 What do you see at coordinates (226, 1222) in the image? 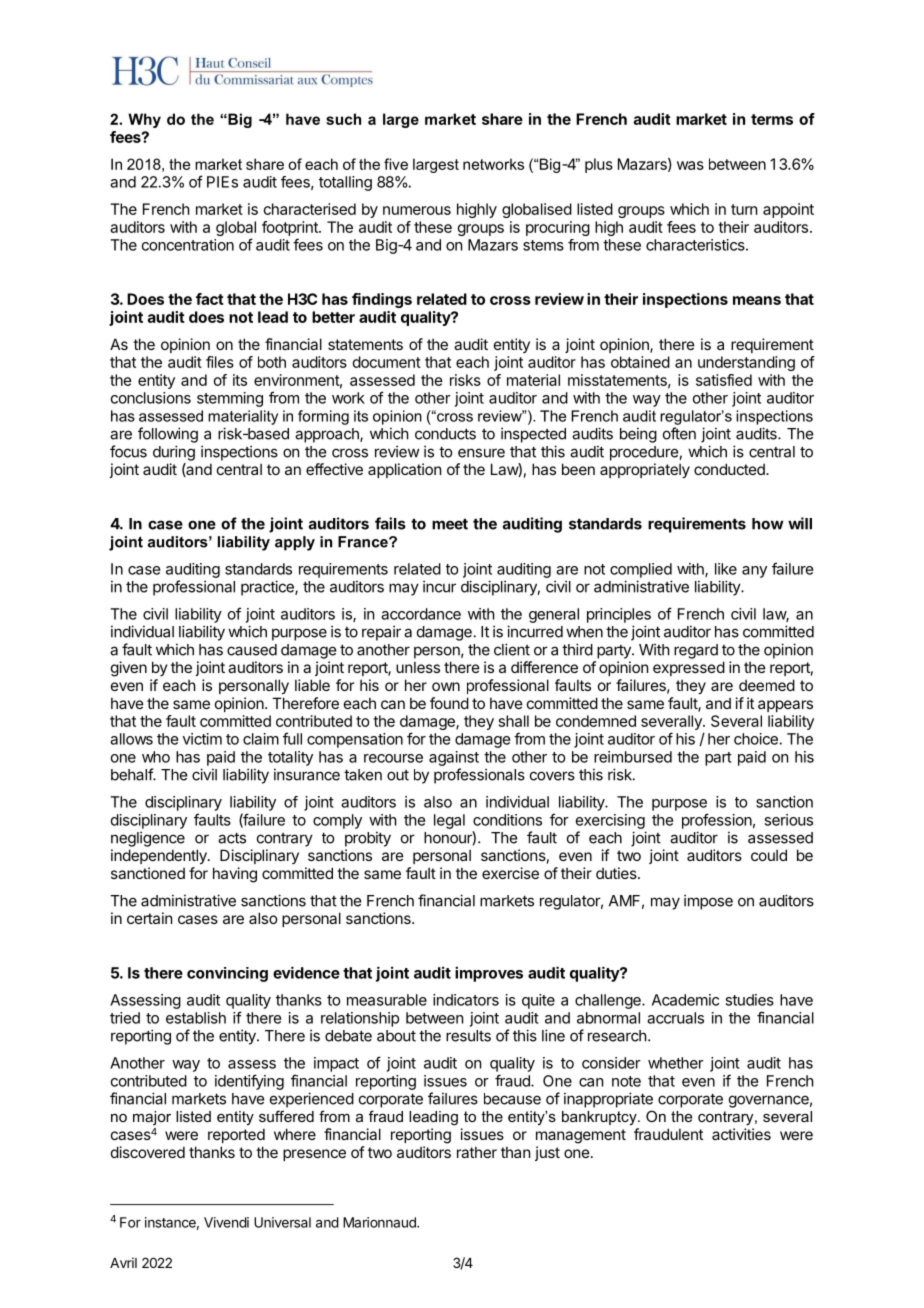
I see `Vivendi` at bounding box center [226, 1222].
